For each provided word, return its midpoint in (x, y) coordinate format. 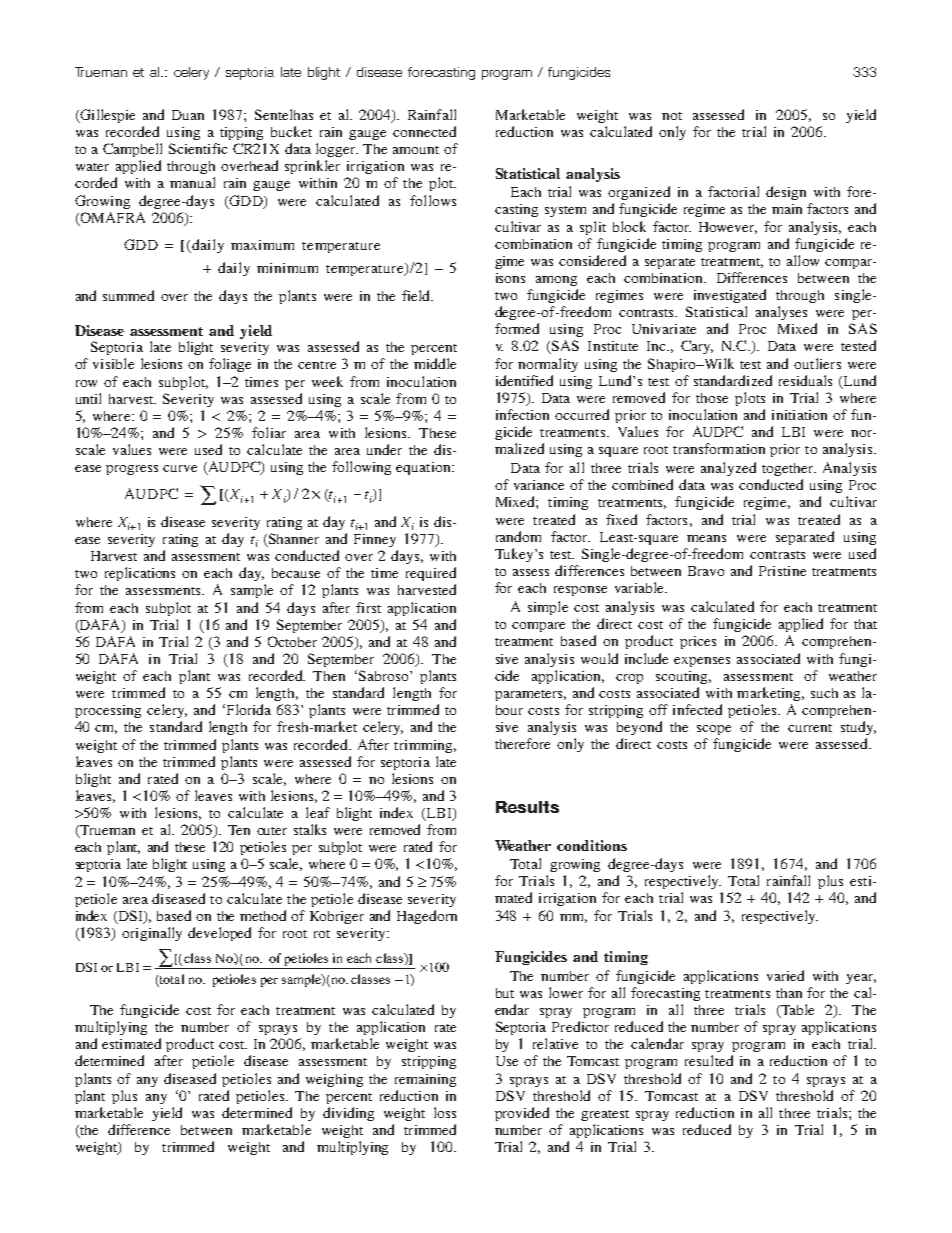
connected (424, 131)
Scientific (198, 148)
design (786, 193)
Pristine (782, 571)
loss (445, 1112)
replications (140, 574)
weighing (334, 1080)
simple (548, 608)
